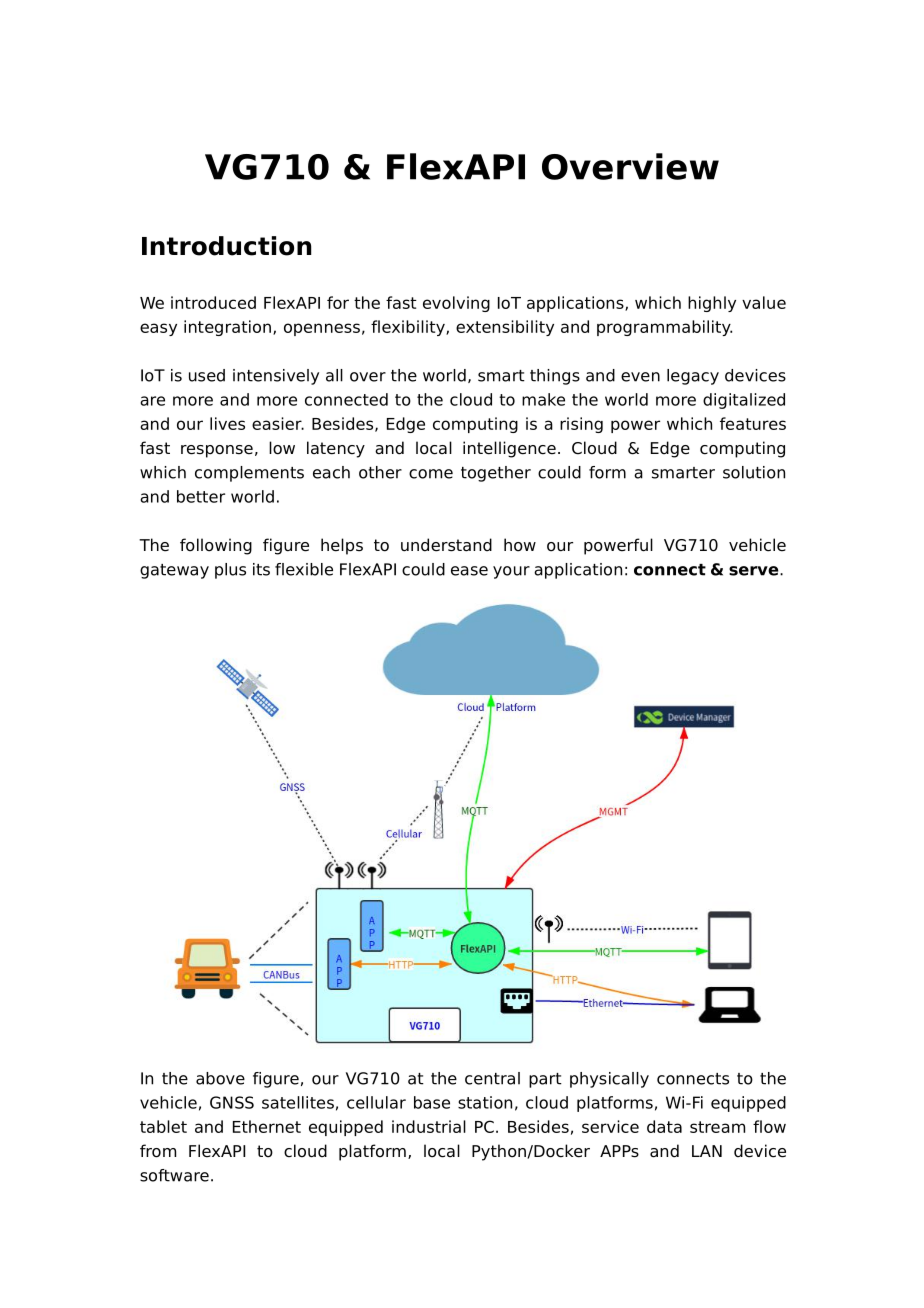 The image size is (924, 1308). I want to click on solution, so click(754, 472).
